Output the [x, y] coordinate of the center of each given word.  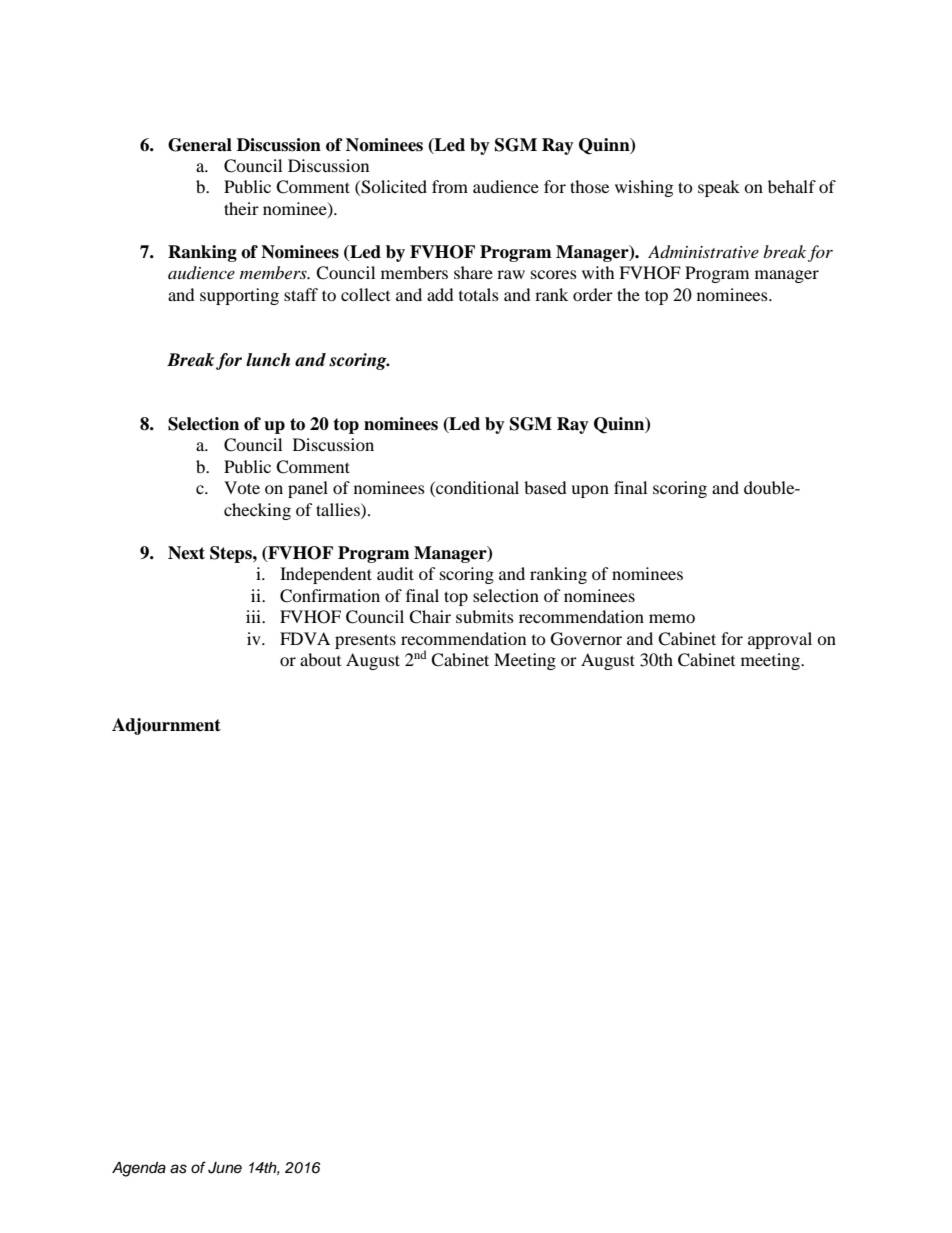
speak [719, 188]
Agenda [139, 1169]
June [225, 1168]
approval [780, 640]
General [200, 145]
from [450, 186]
